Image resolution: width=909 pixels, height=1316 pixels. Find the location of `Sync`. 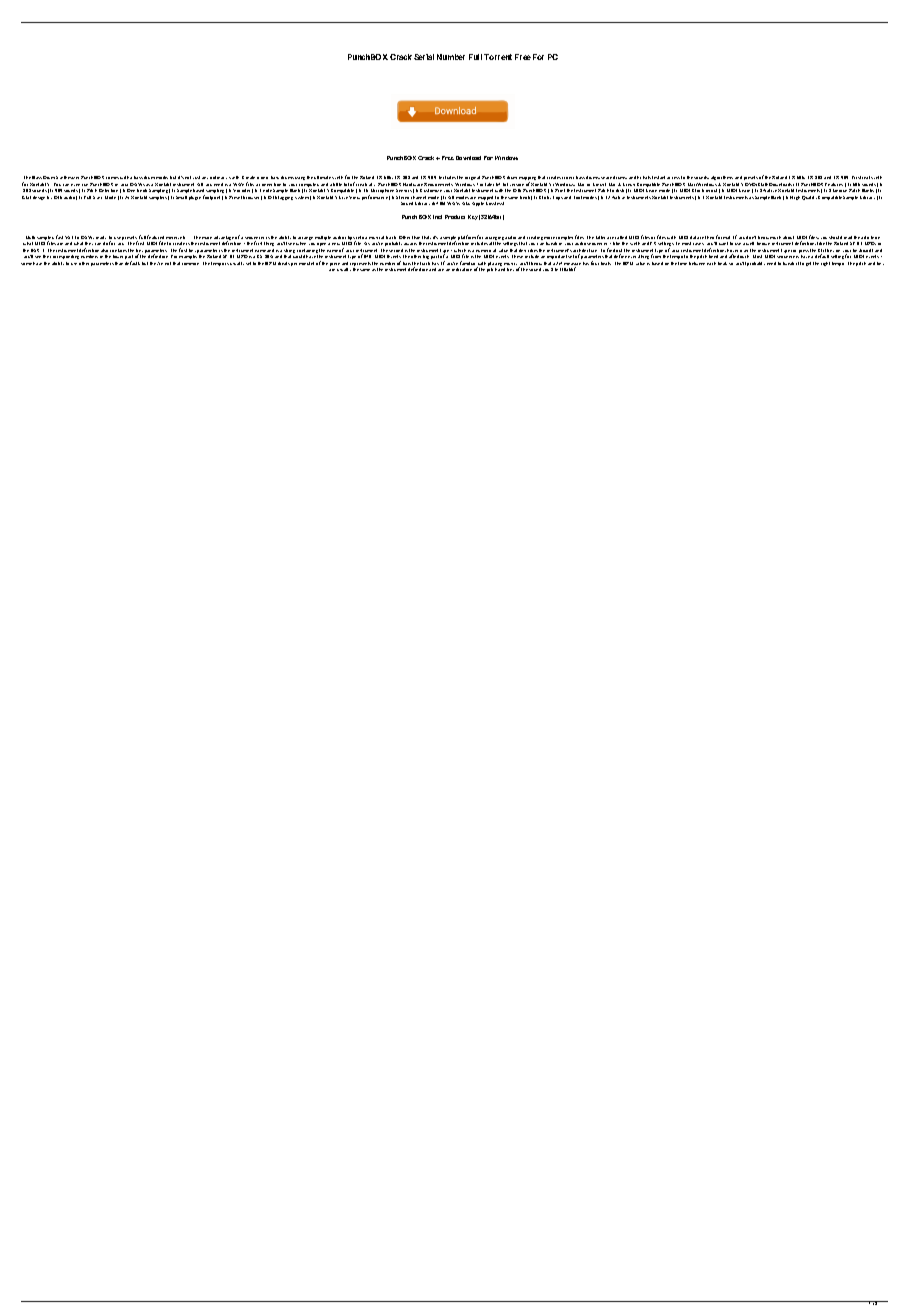

Sync is located at coordinates (97, 197).
